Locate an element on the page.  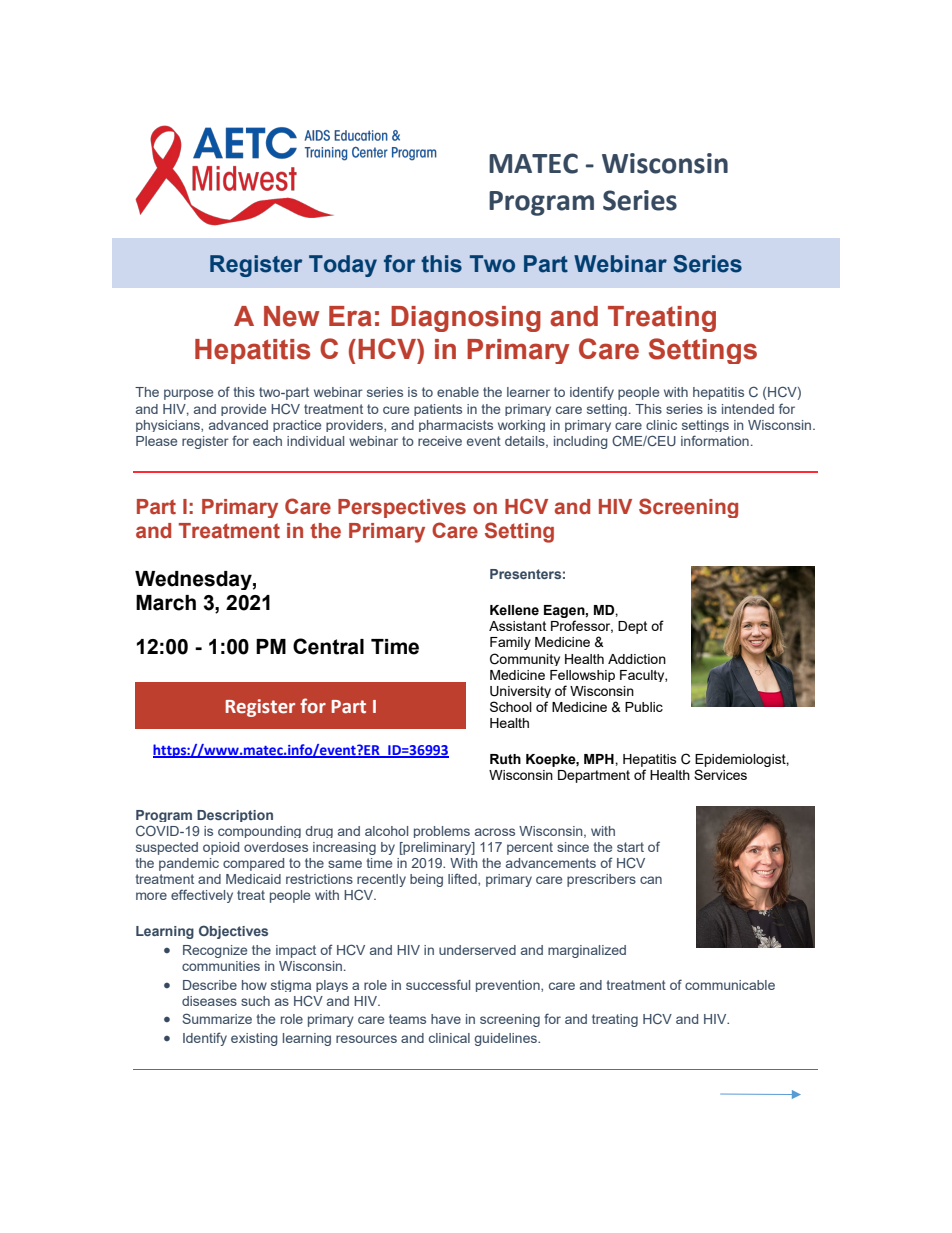
Summarize is located at coordinates (217, 1018).
